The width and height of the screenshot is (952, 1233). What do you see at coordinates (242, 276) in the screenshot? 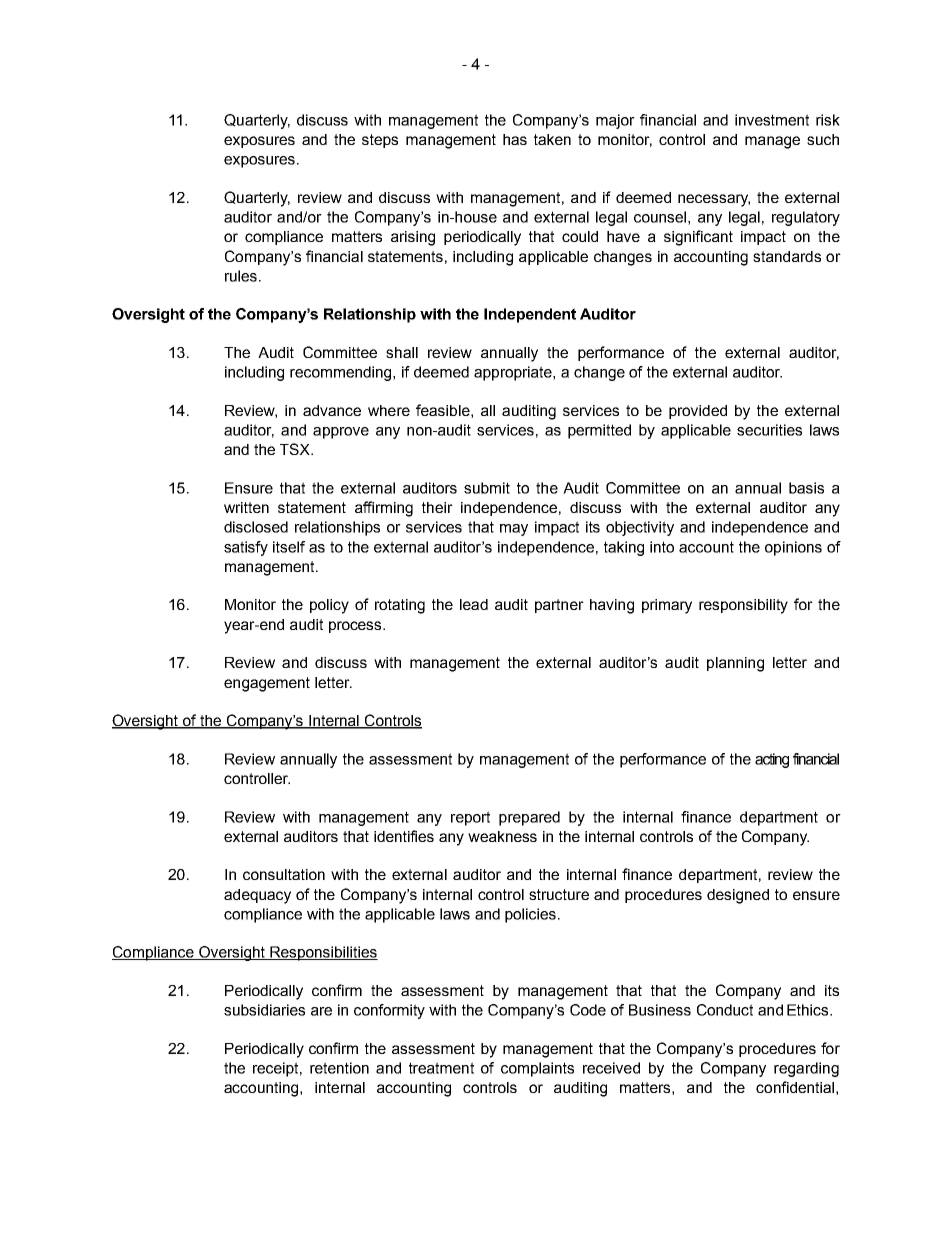
I see `rules` at bounding box center [242, 276].
